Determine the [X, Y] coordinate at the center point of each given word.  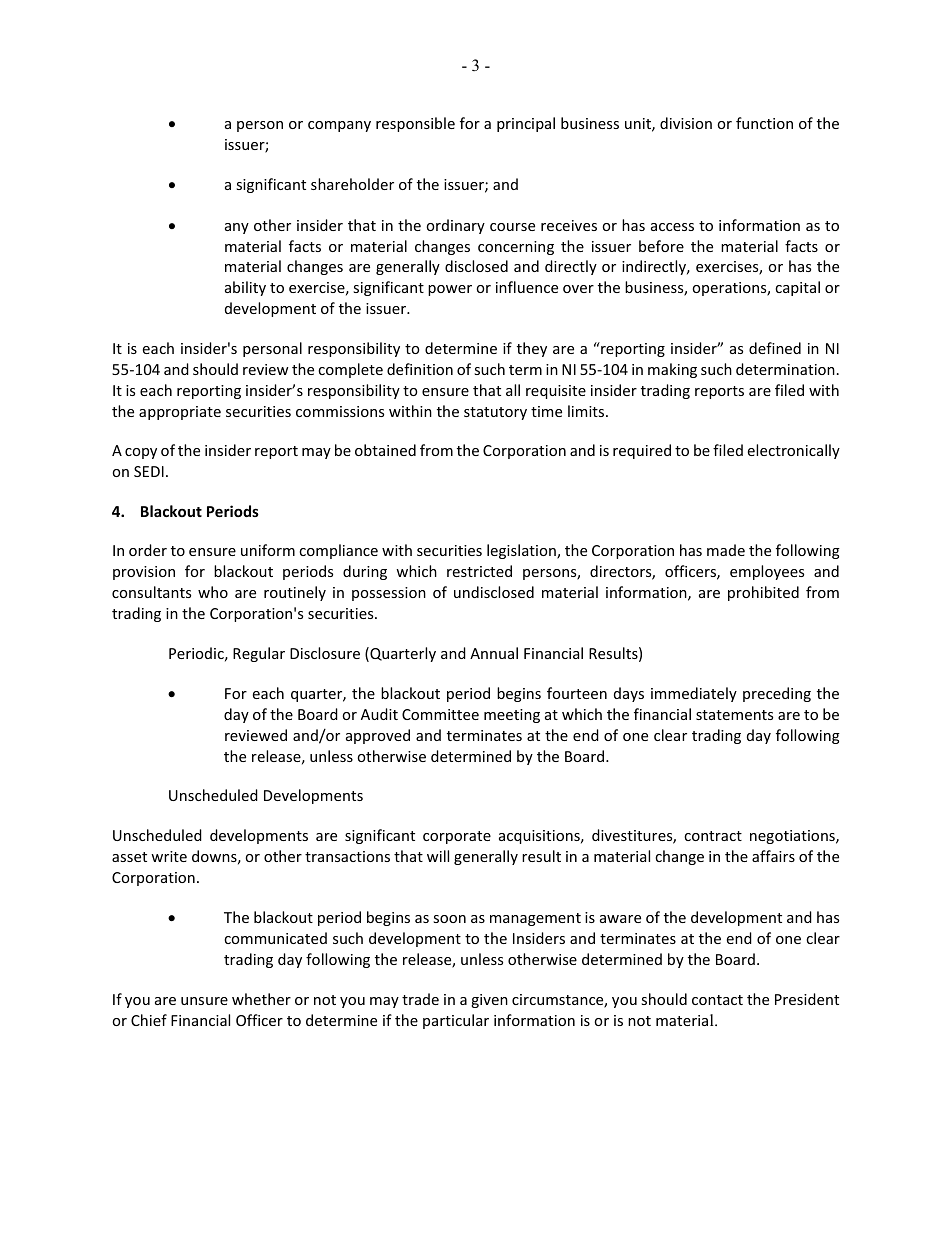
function [764, 123]
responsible [415, 124]
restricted [479, 571]
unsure [204, 1001]
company [339, 126]
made [726, 550]
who [213, 592]
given [489, 1001]
